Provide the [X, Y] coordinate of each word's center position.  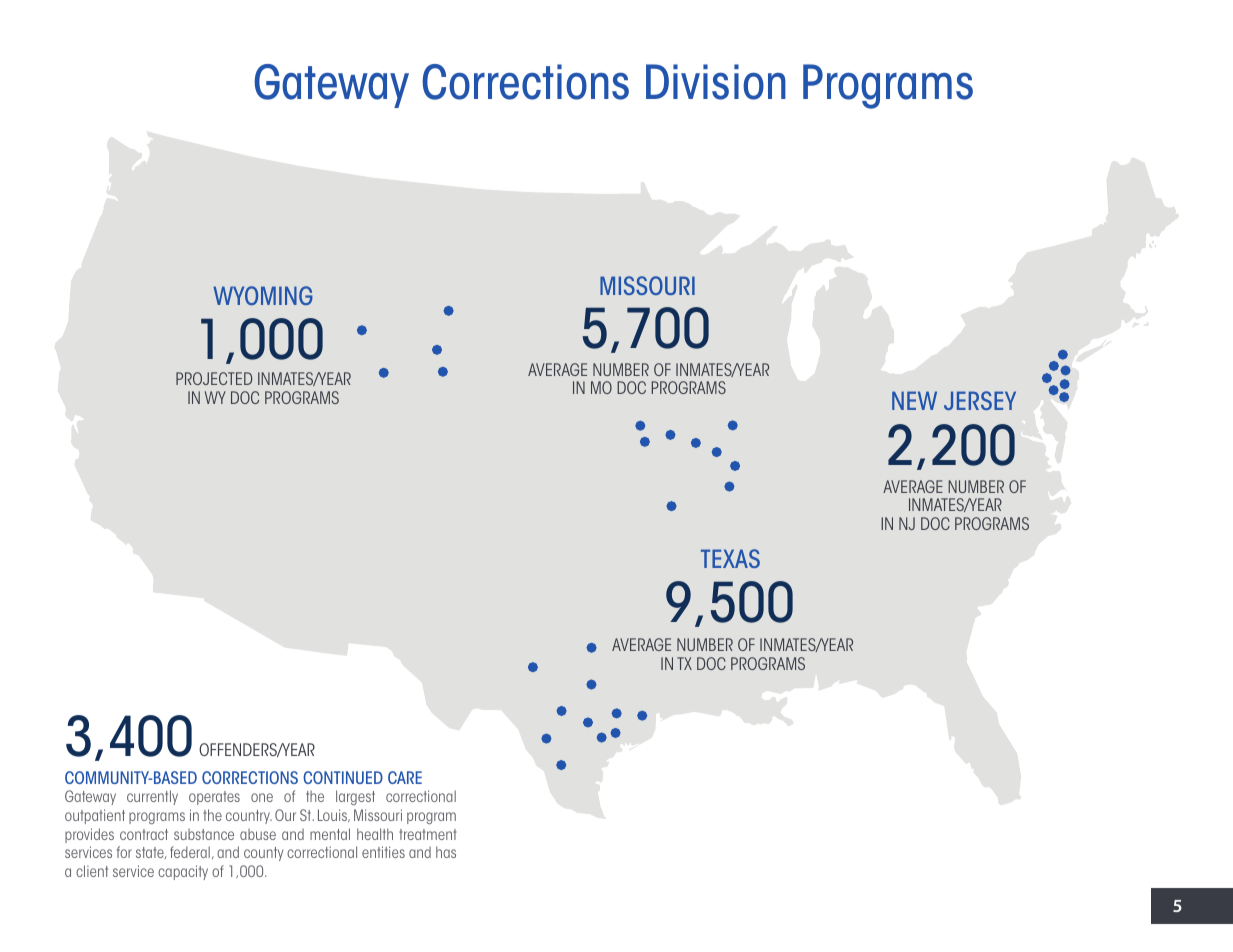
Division [716, 82]
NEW [914, 400]
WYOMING [263, 295]
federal [190, 852]
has [446, 852]
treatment [428, 834]
